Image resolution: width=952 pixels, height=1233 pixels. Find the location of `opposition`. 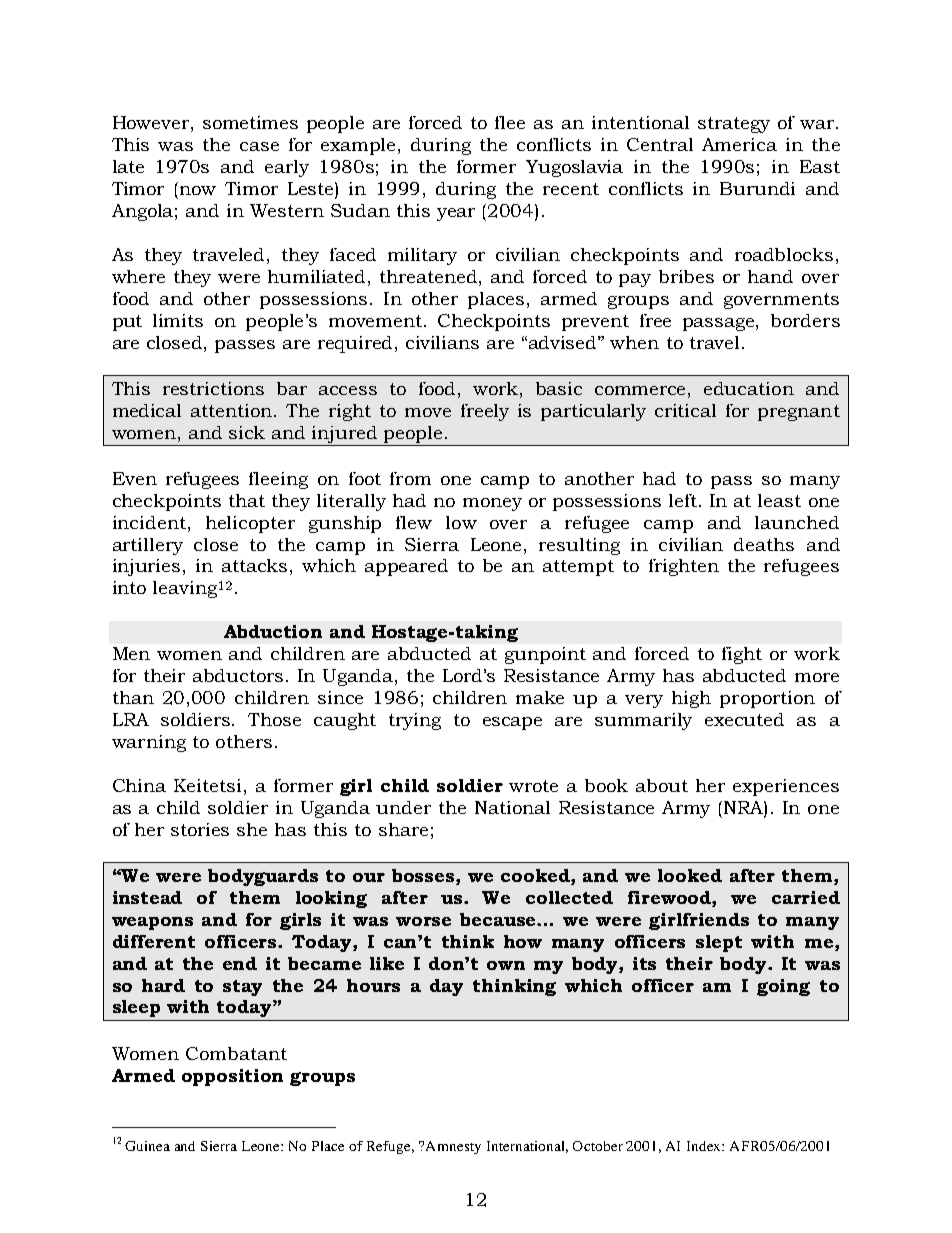

opposition is located at coordinates (232, 1077).
